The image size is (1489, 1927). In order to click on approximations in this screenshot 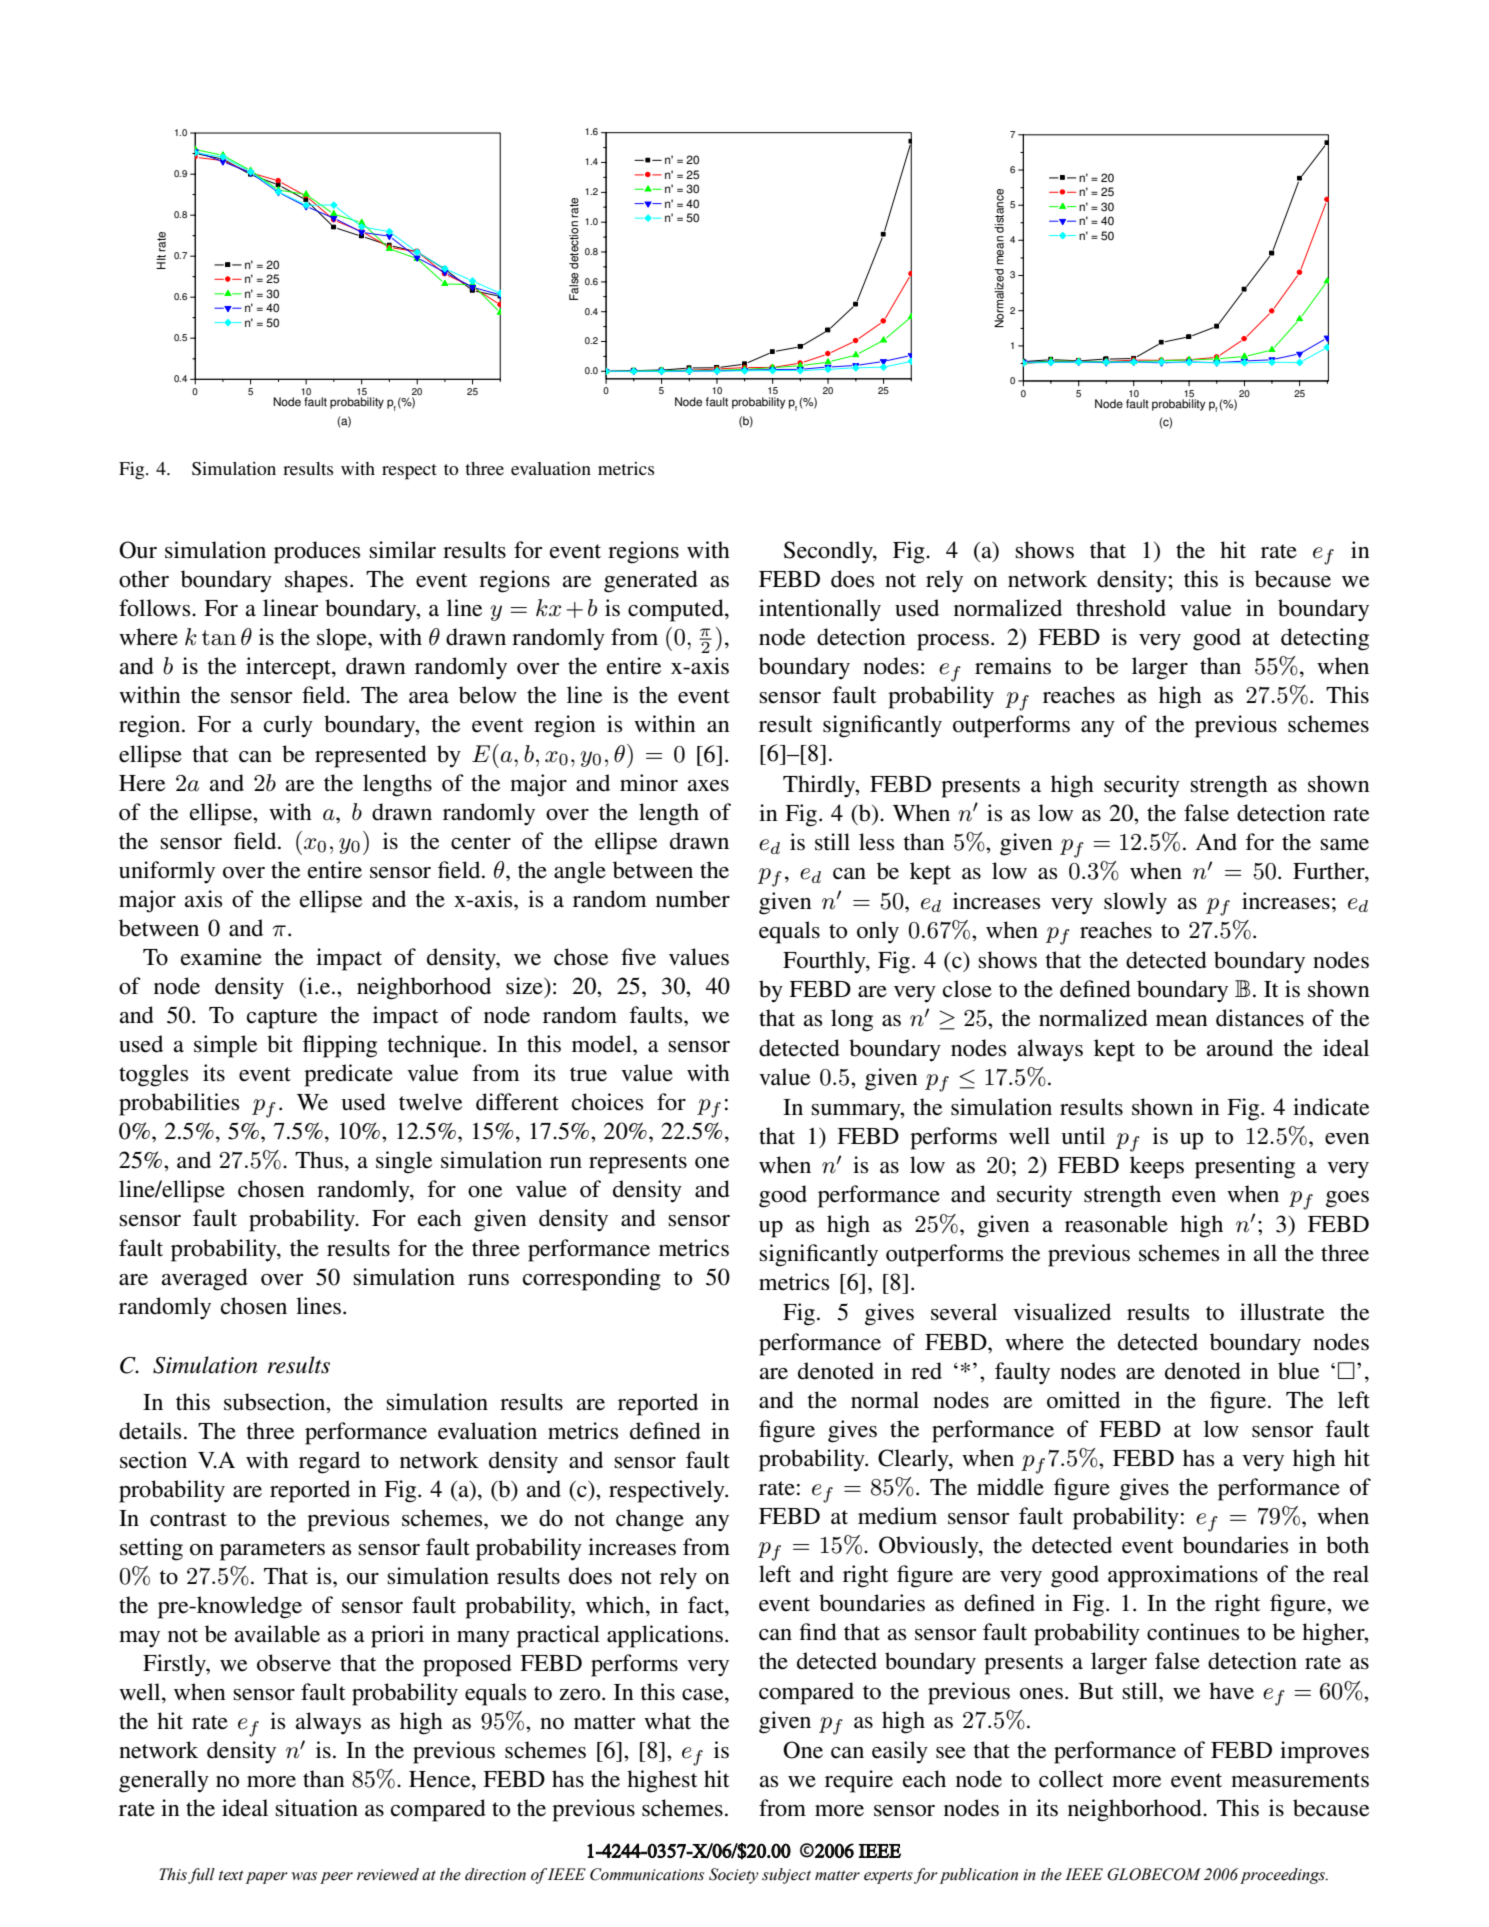, I will do `click(1183, 1576)`.
